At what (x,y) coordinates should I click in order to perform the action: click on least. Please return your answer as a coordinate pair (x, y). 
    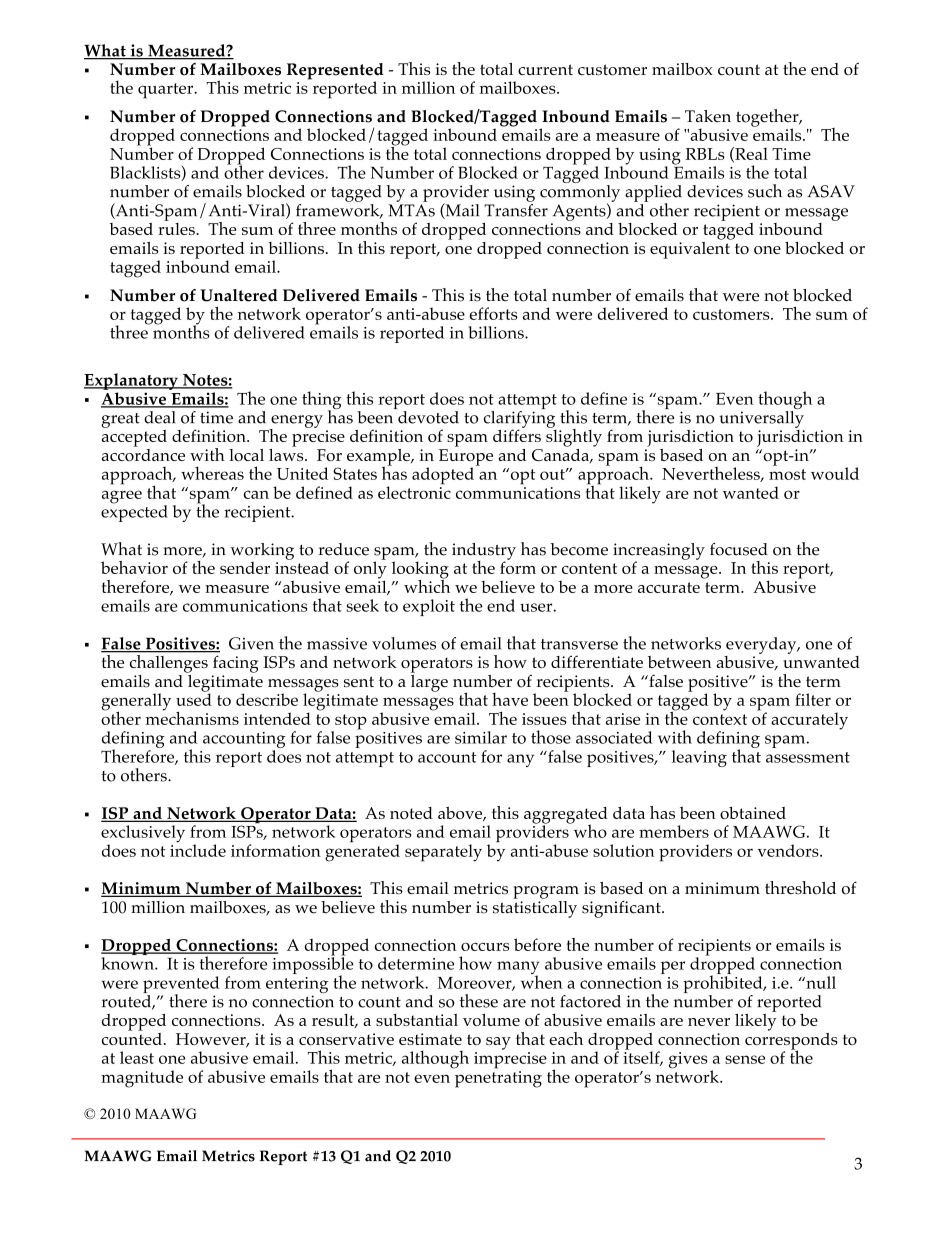
    Looking at the image, I should click on (137, 1057).
